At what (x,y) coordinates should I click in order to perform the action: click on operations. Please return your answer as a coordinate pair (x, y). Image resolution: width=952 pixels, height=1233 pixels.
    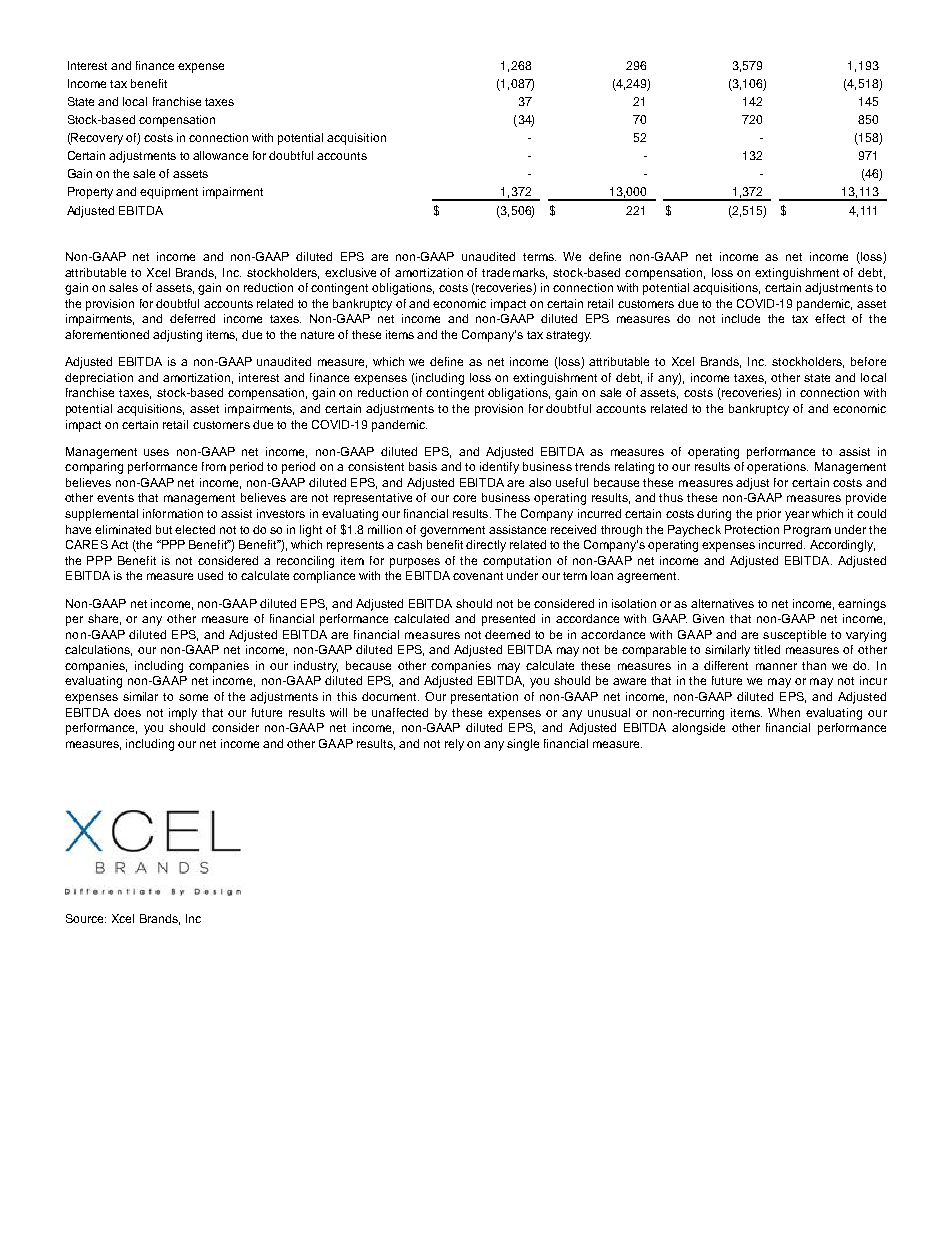
    Looking at the image, I should click on (777, 468).
